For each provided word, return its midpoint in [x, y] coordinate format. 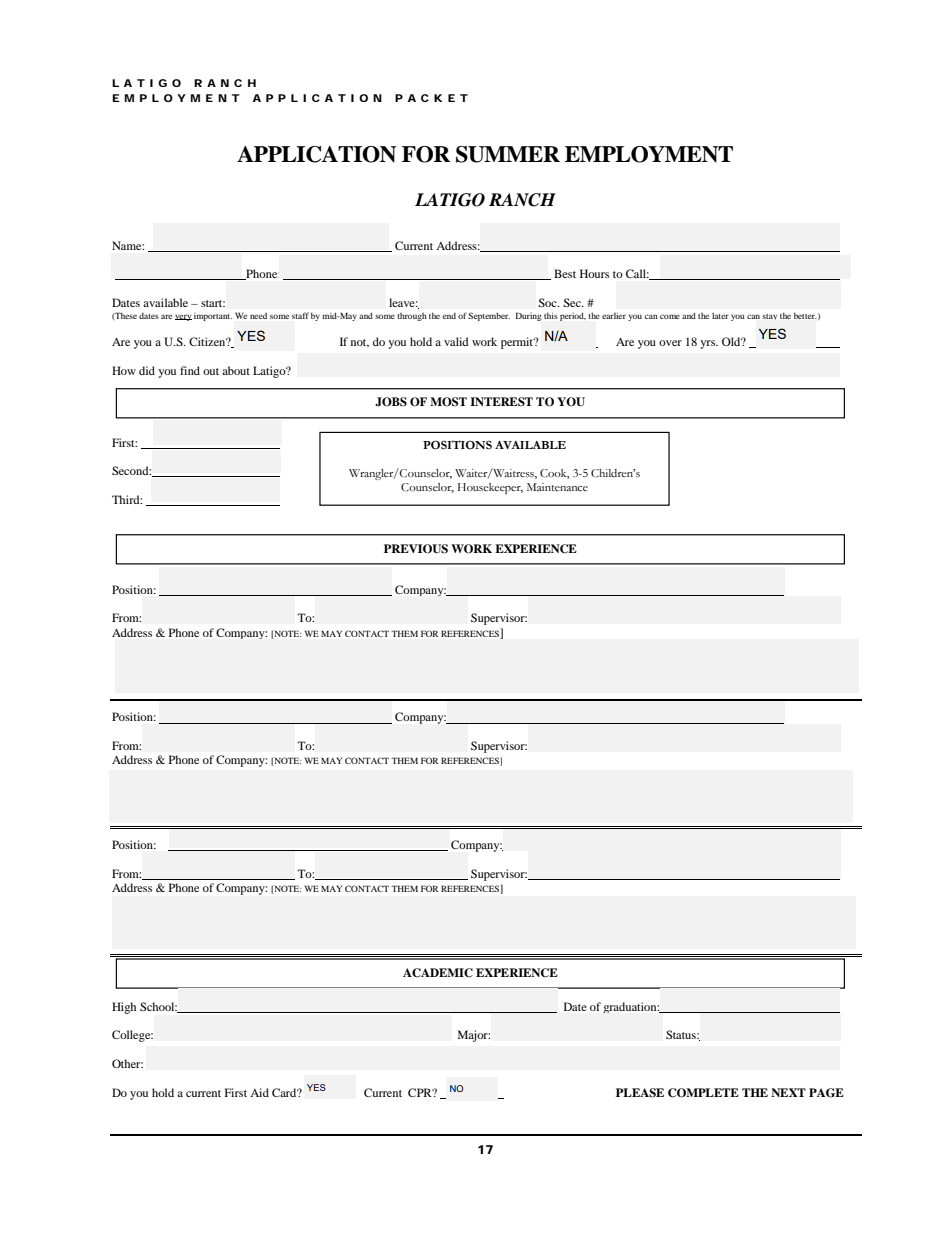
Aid [259, 1092]
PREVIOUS [416, 549]
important [213, 317]
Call [637, 273]
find [190, 370]
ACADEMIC [438, 973]
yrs [708, 344]
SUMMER [508, 154]
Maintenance [557, 487]
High [124, 1008]
